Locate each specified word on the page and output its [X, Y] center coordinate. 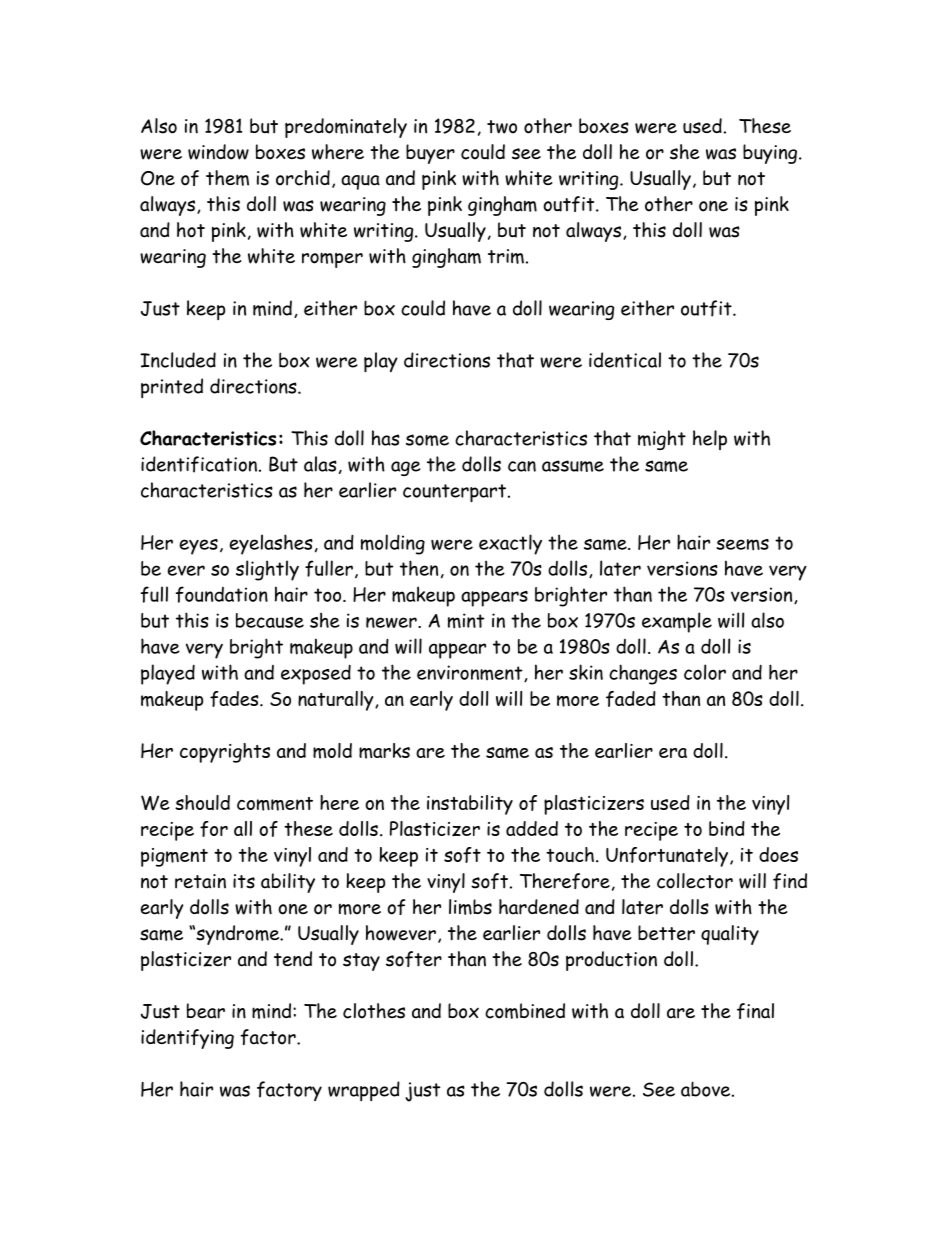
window [218, 152]
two [502, 127]
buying [770, 154]
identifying [187, 1039]
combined [525, 1011]
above [707, 1089]
